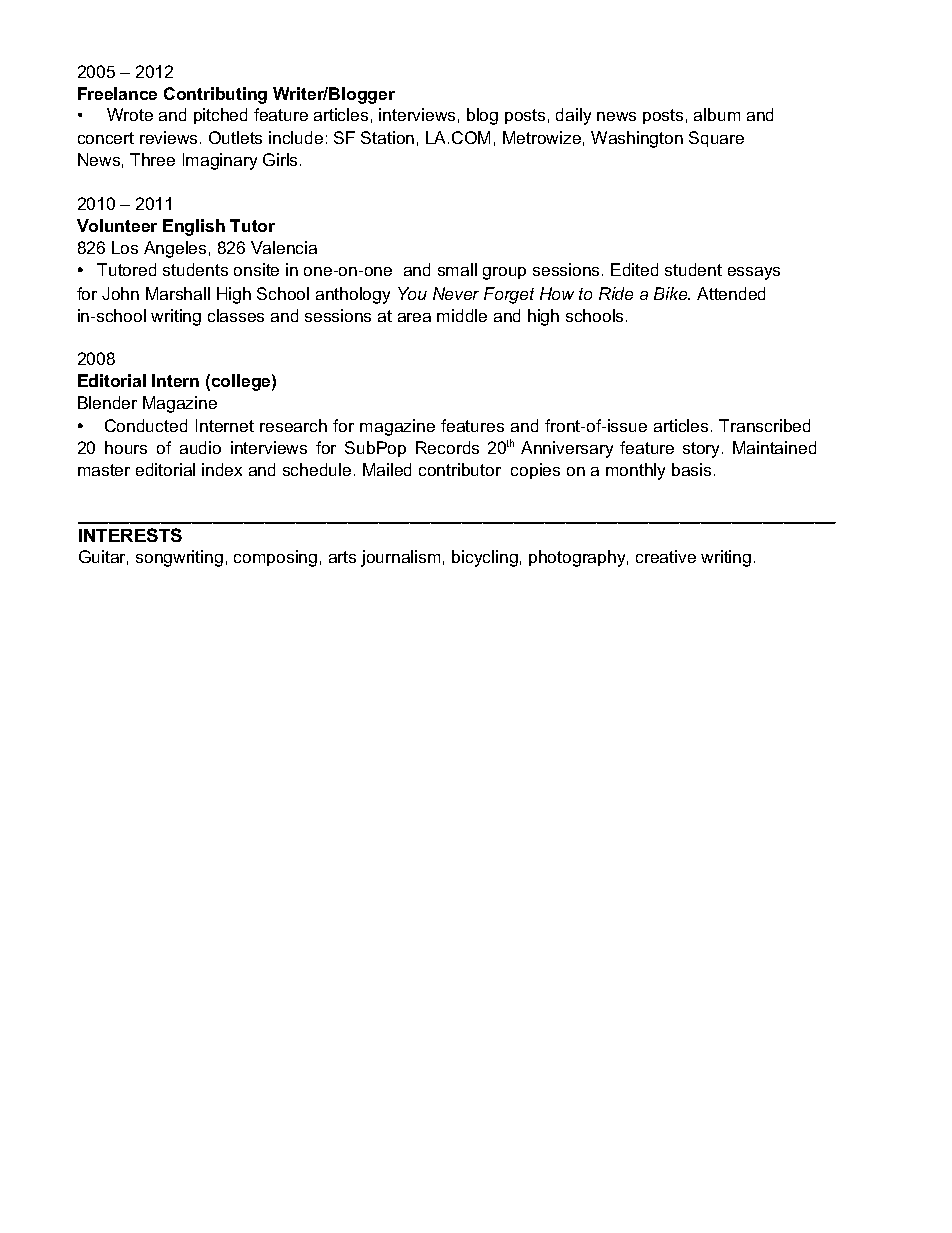 The height and width of the screenshot is (1233, 952). I want to click on pitched, so click(220, 116).
